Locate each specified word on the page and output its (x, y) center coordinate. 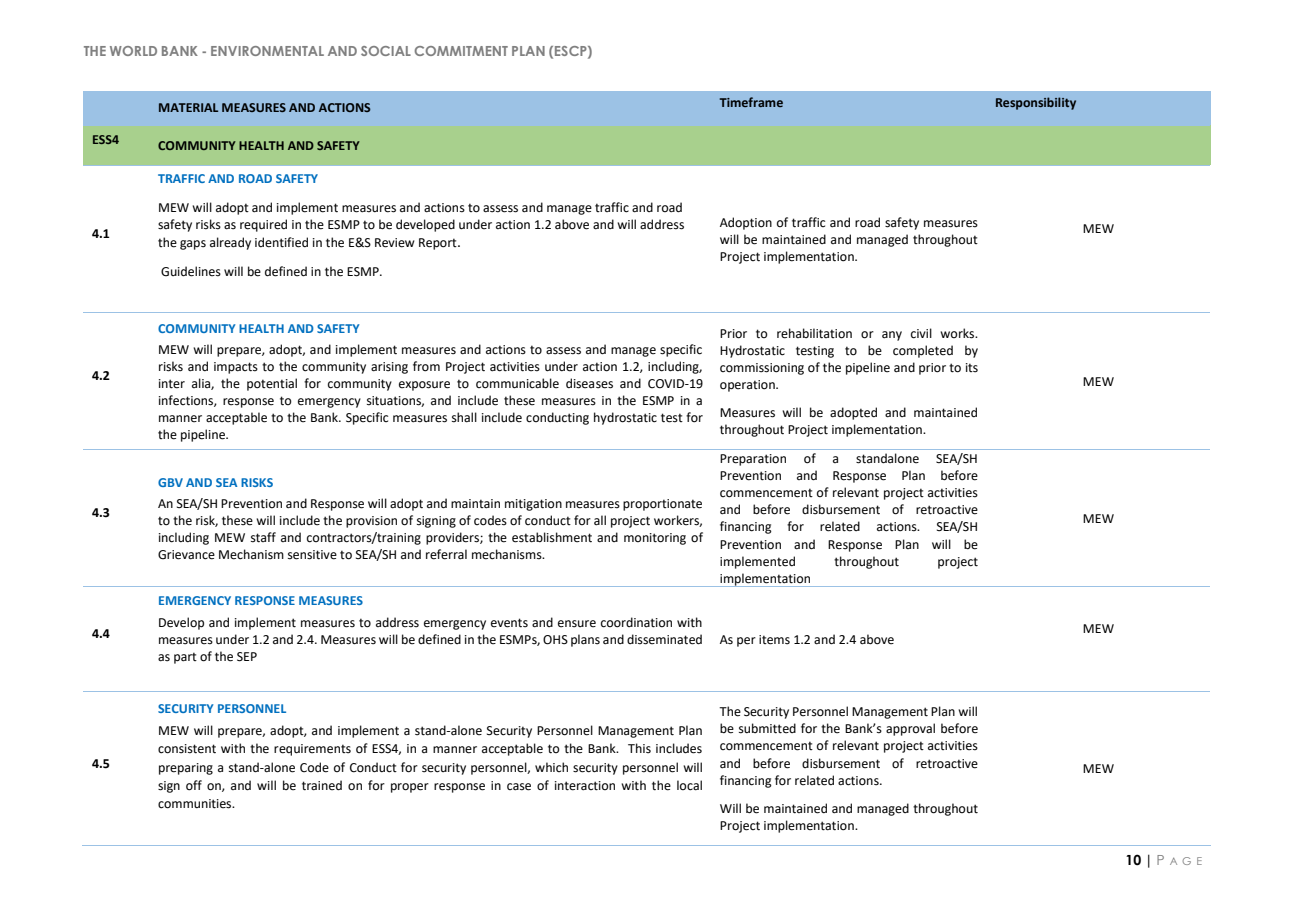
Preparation (753, 460)
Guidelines (191, 271)
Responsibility (1036, 103)
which (551, 767)
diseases (589, 383)
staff (263, 537)
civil (921, 333)
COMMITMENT (461, 51)
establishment (552, 537)
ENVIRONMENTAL (267, 51)
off (194, 785)
